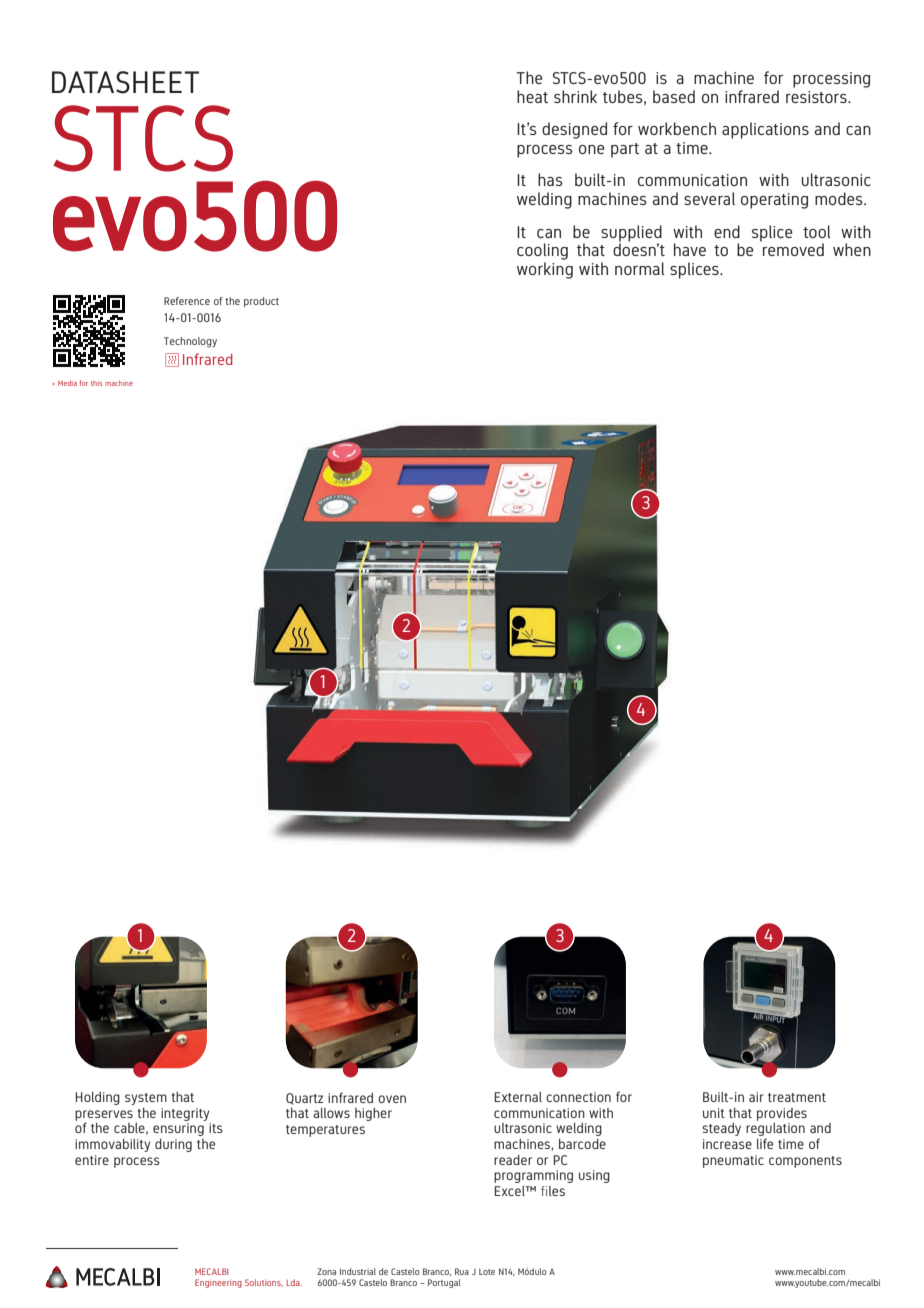 This document has width=924, height=1308. I want to click on DATASHEET, so click(125, 82).
